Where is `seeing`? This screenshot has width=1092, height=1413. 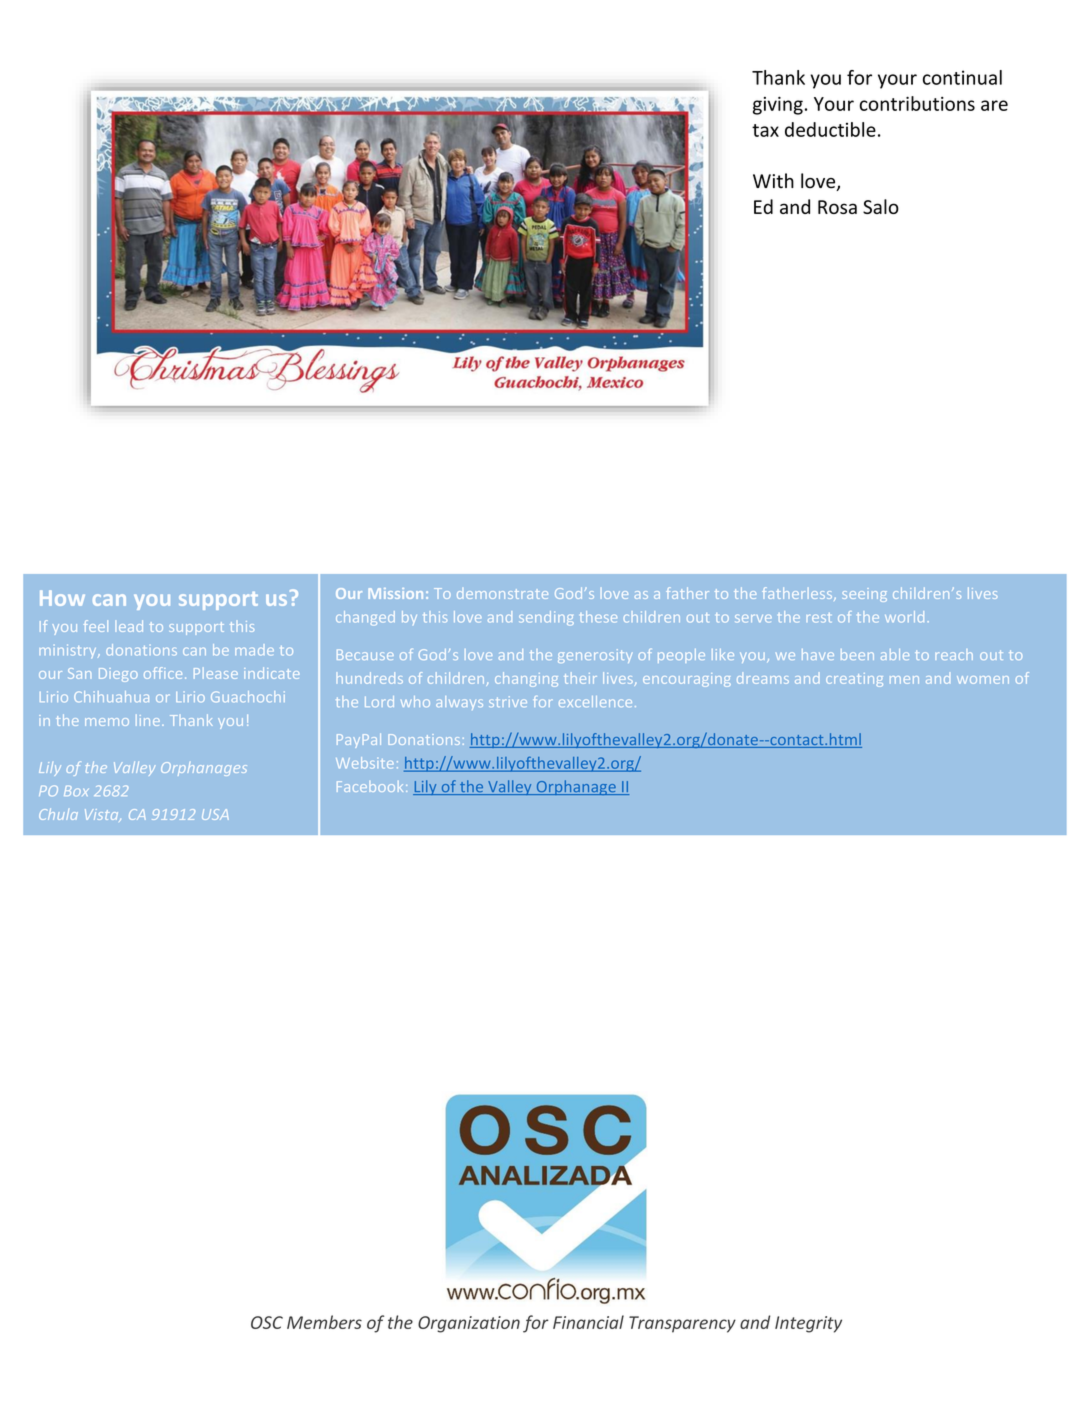 seeing is located at coordinates (865, 595).
